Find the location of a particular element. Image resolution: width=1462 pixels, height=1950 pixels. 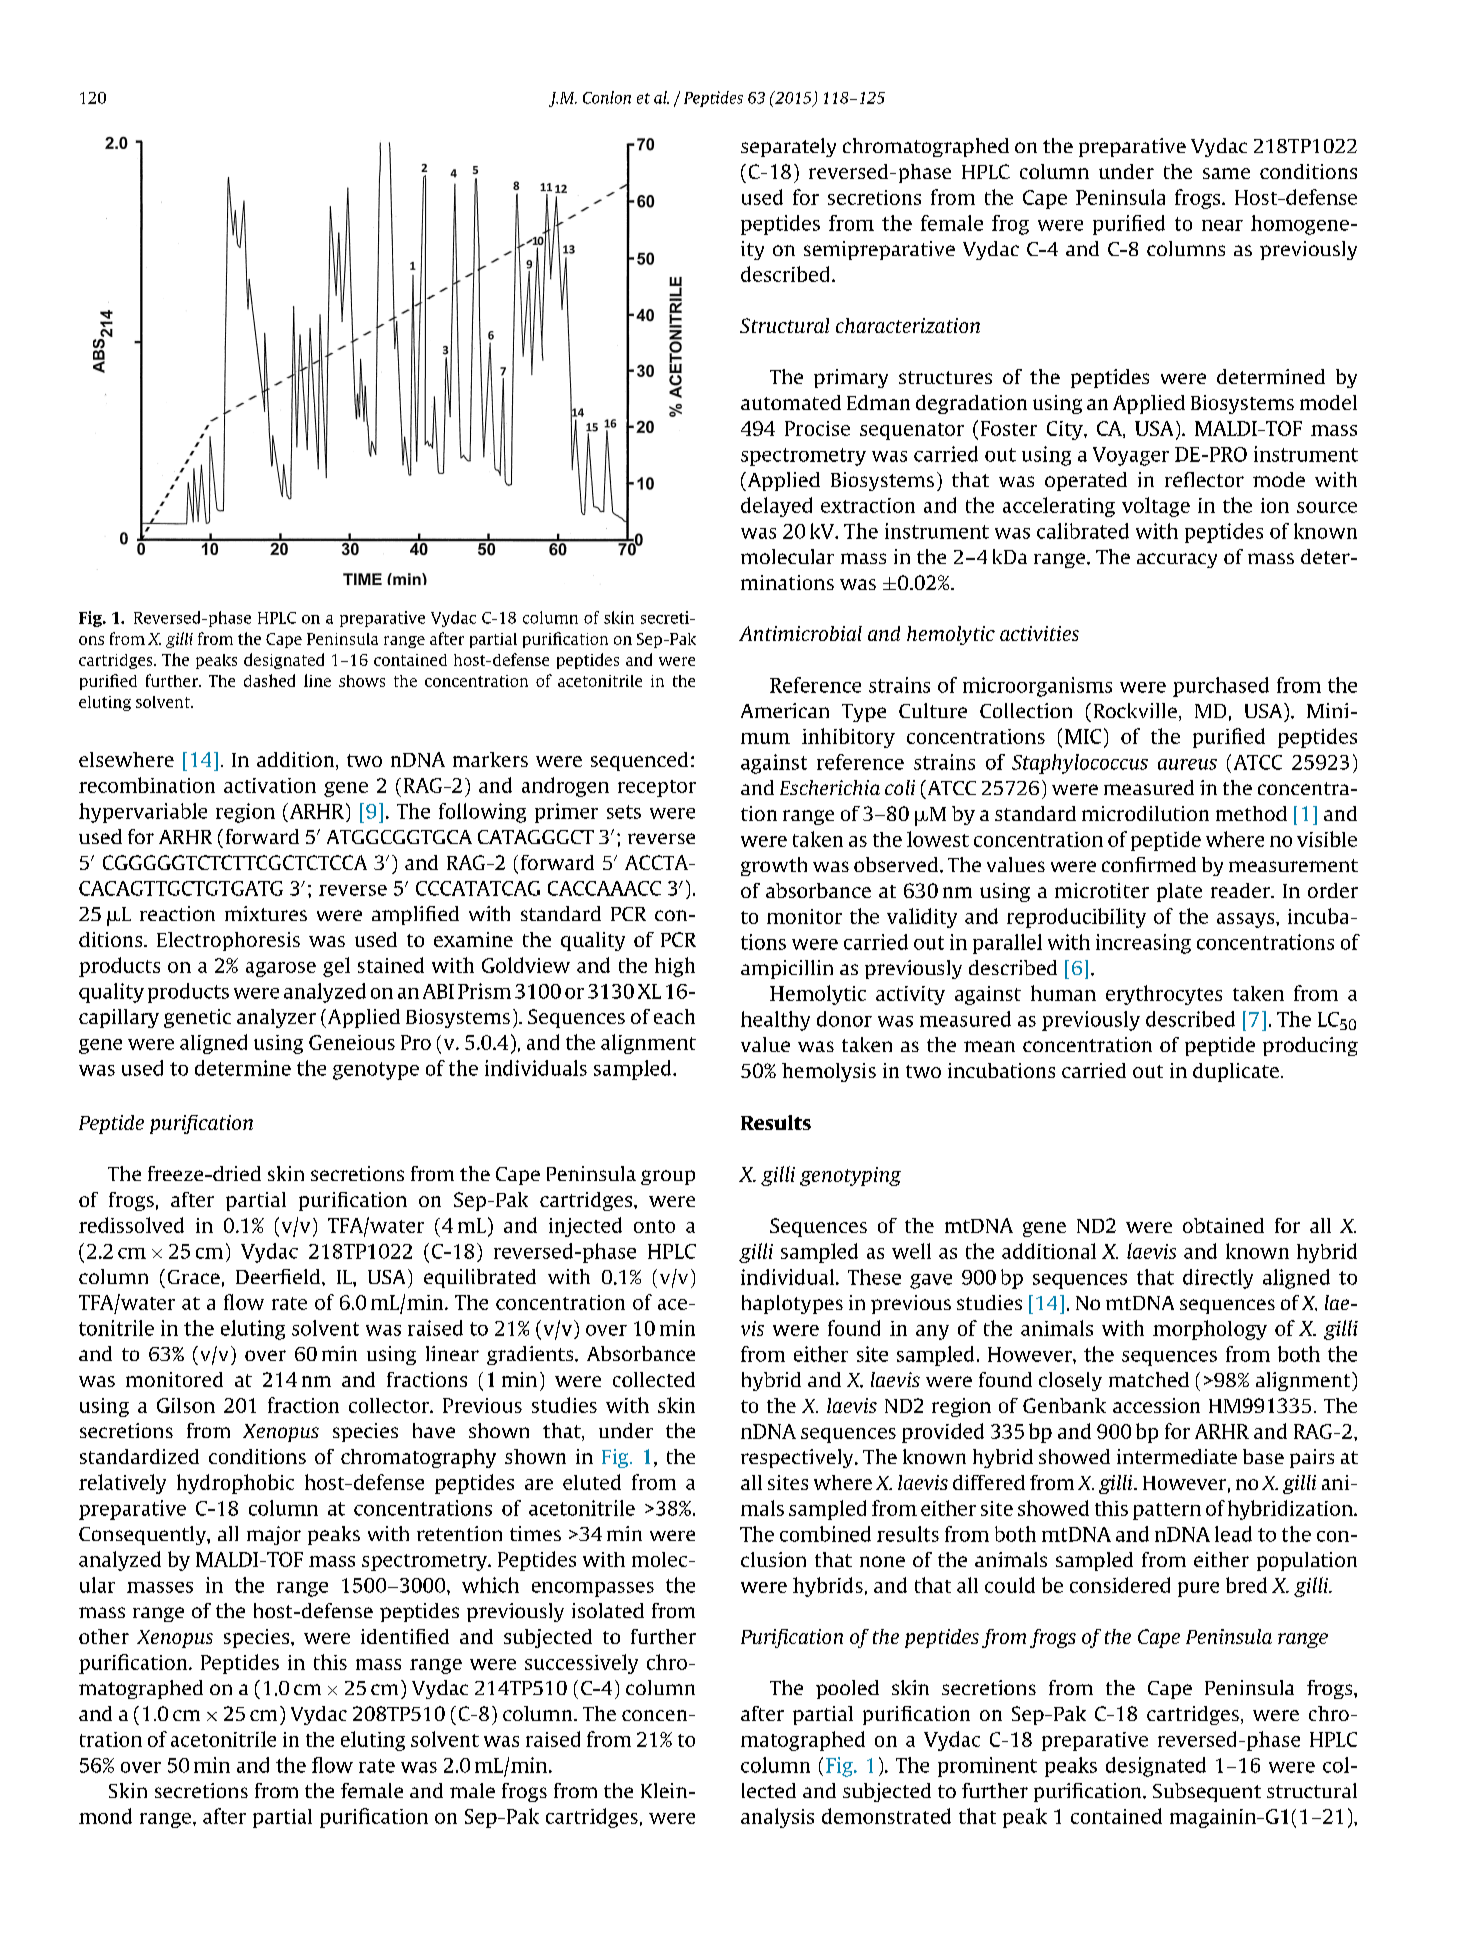

other is located at coordinates (104, 1636).
